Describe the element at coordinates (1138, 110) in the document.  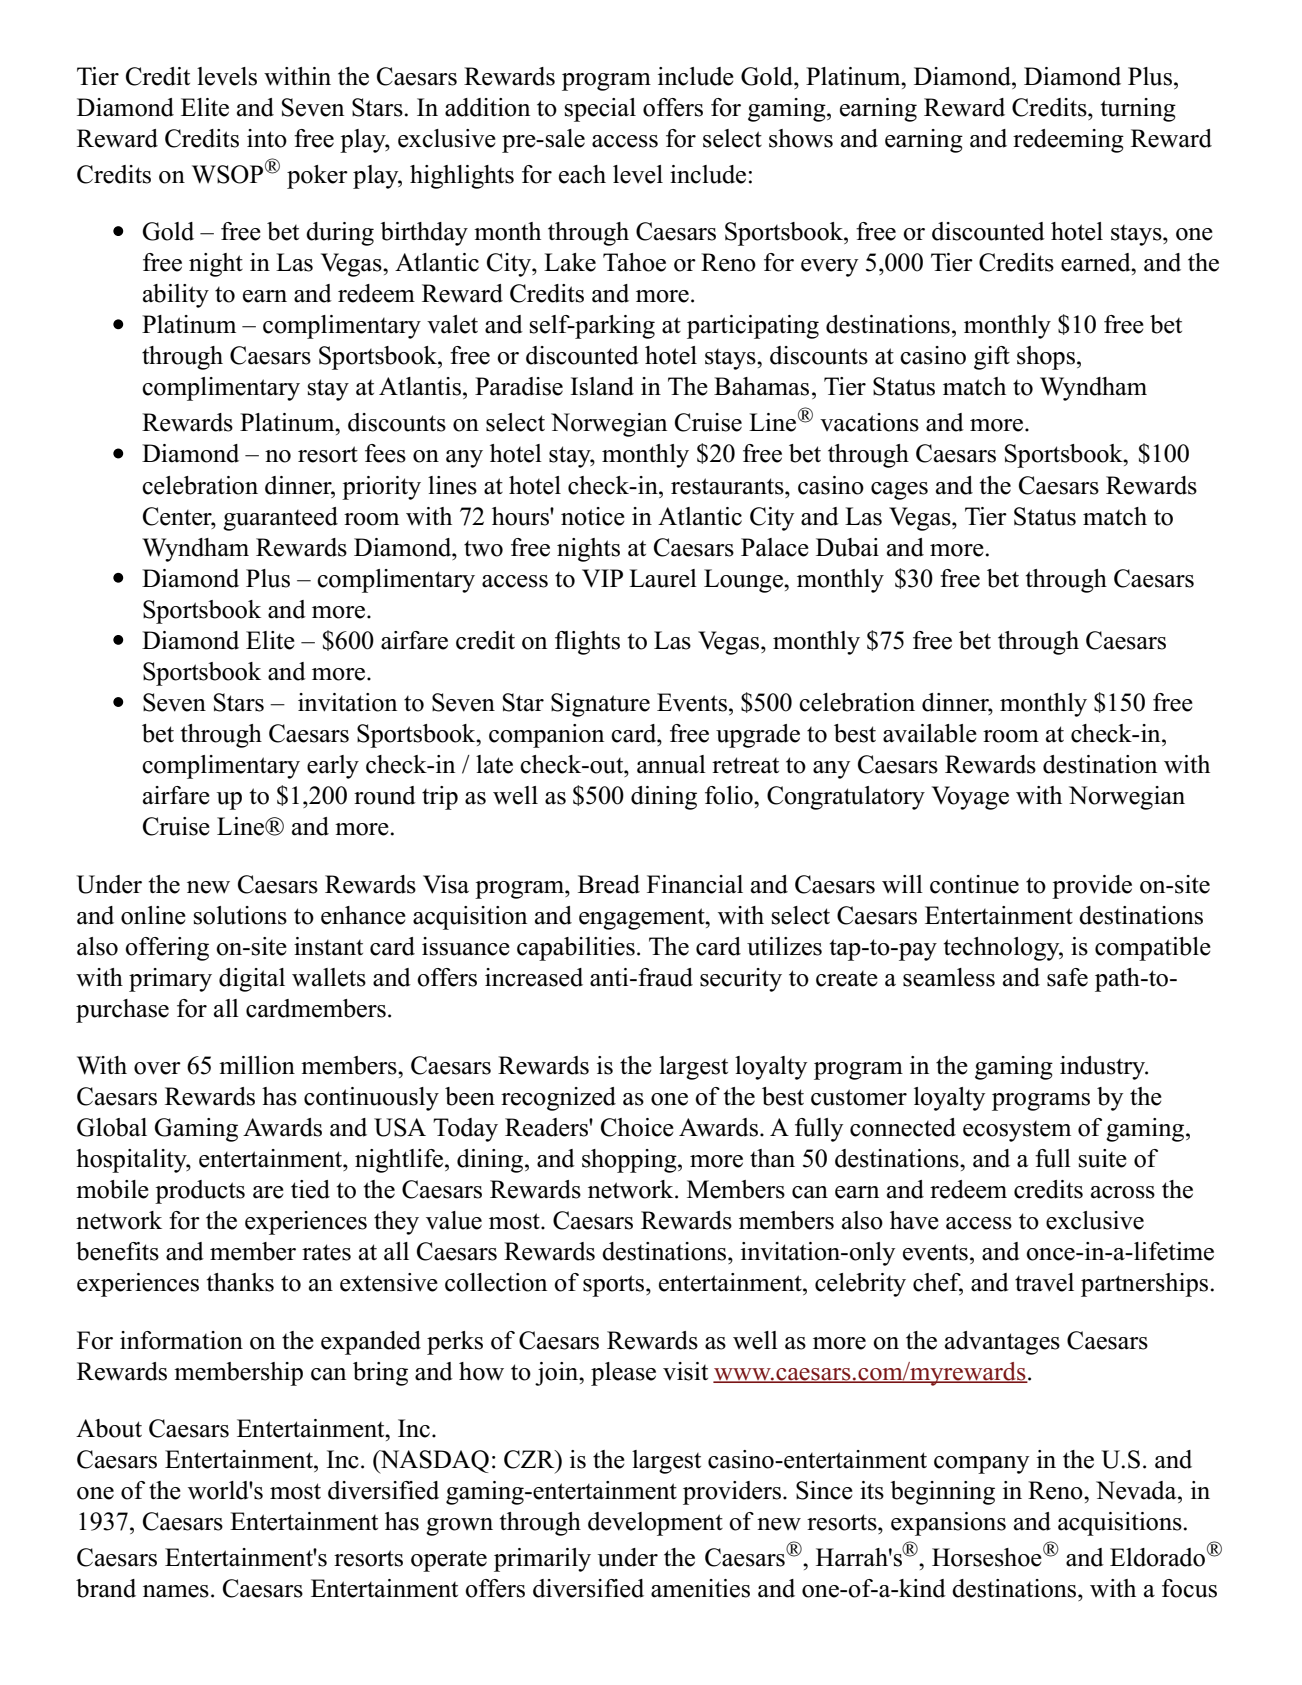
I see `turning` at that location.
